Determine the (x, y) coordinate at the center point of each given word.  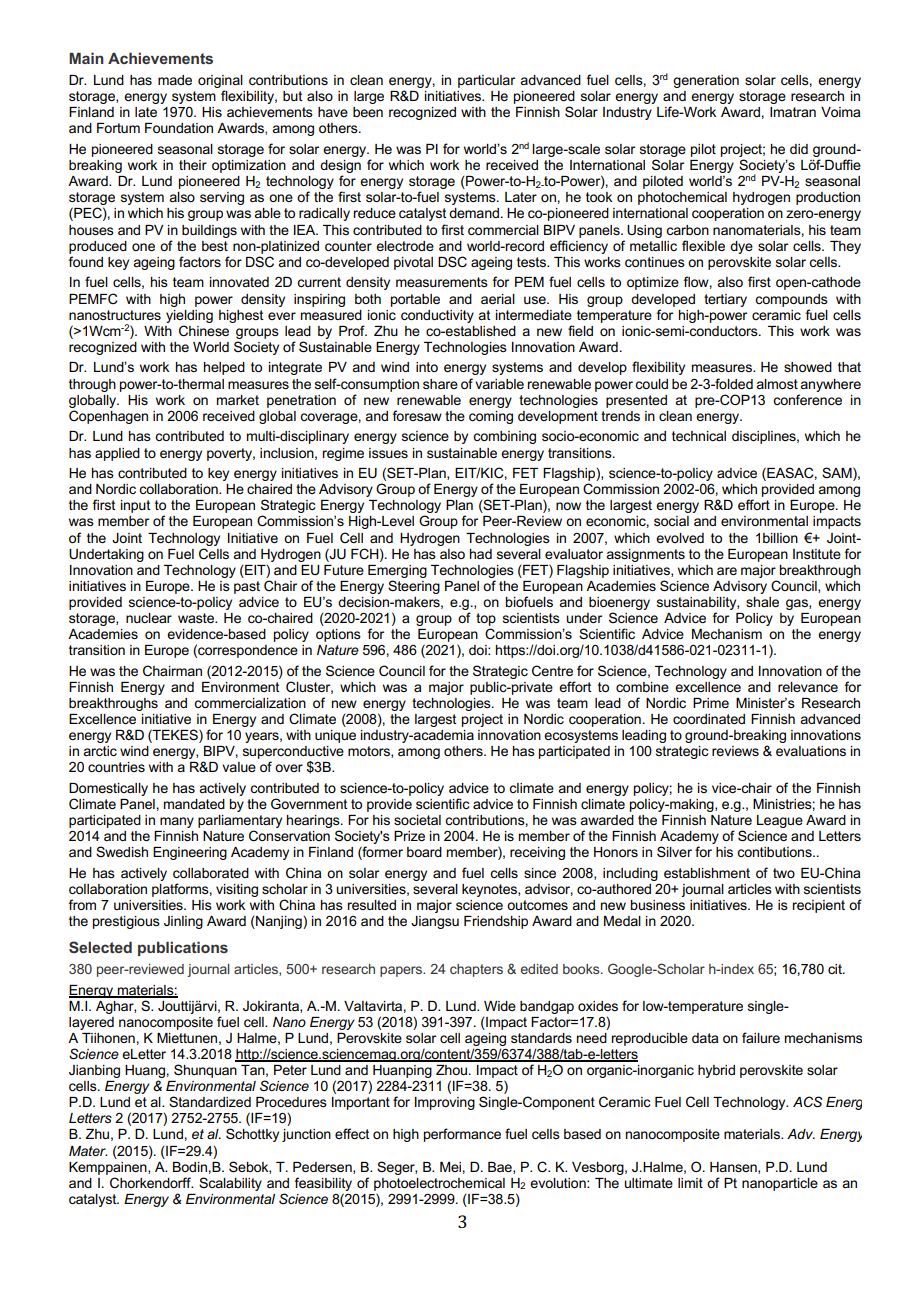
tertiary (725, 300)
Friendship (496, 922)
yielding (189, 316)
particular (486, 81)
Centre (552, 670)
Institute (817, 554)
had (481, 554)
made (175, 80)
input (136, 506)
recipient (818, 906)
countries (116, 767)
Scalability (230, 1184)
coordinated (709, 719)
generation (706, 81)
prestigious (126, 922)
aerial (498, 299)
